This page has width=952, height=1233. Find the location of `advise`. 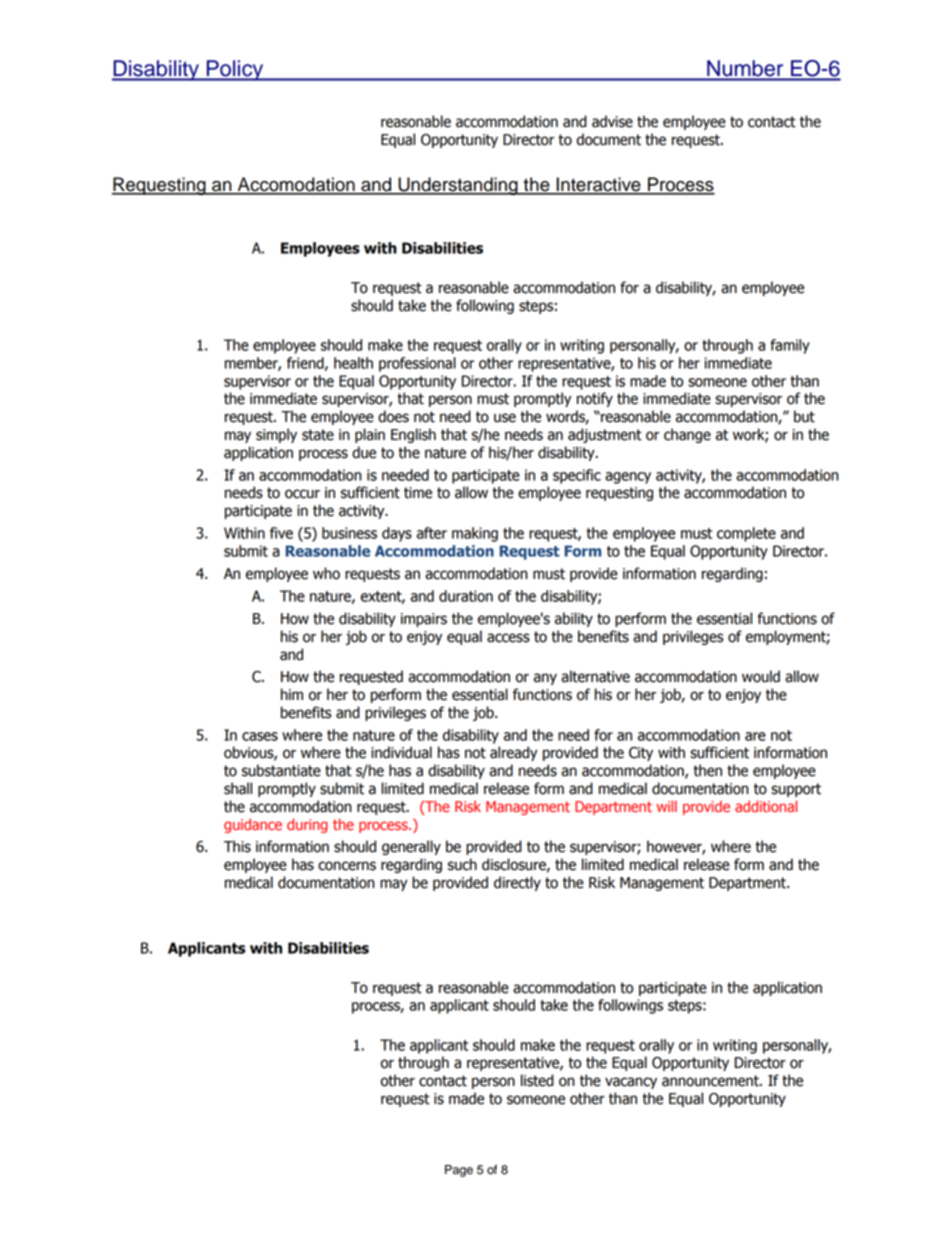

advise is located at coordinates (612, 121).
